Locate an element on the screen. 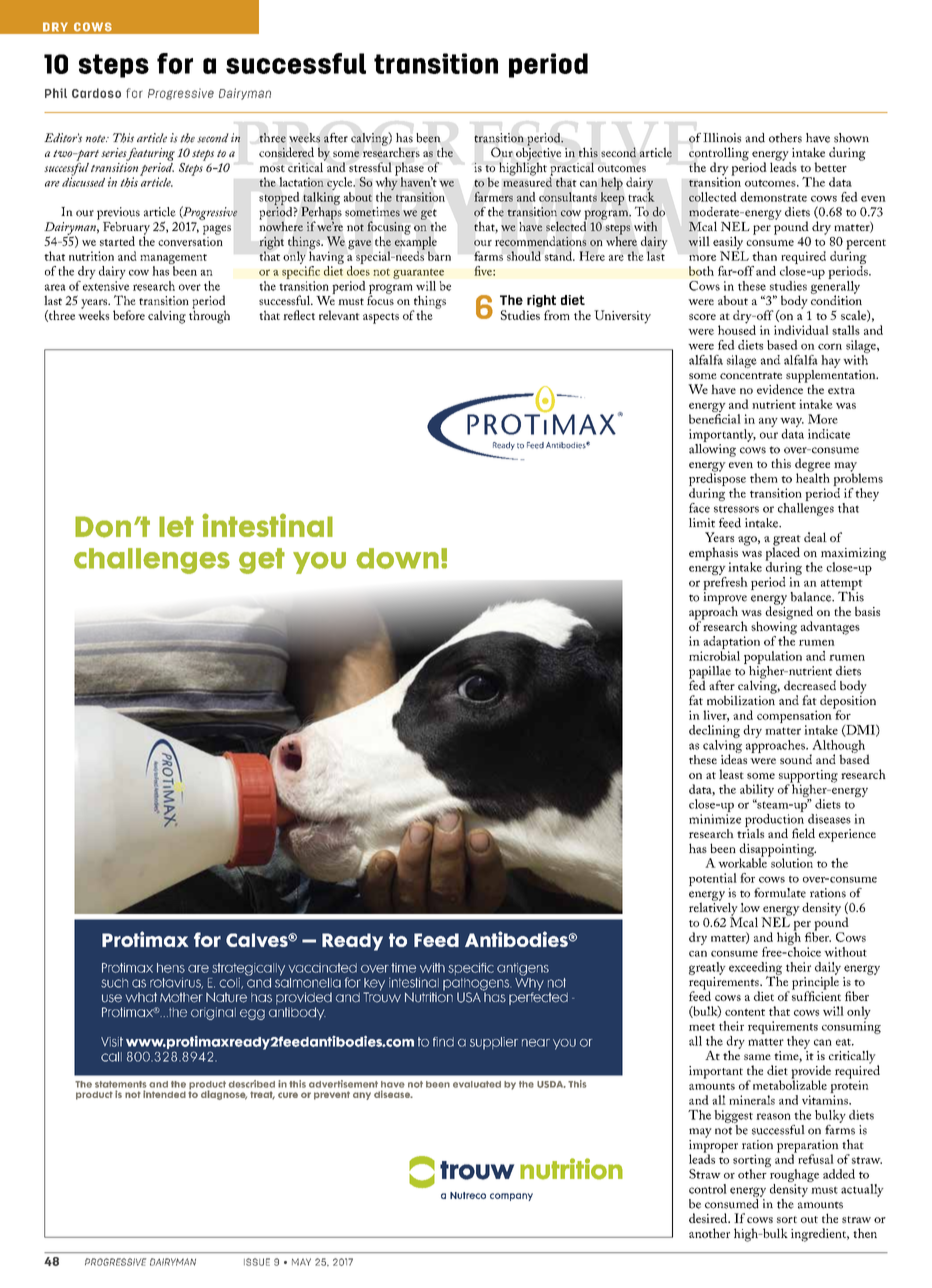  phase is located at coordinates (409, 170).
